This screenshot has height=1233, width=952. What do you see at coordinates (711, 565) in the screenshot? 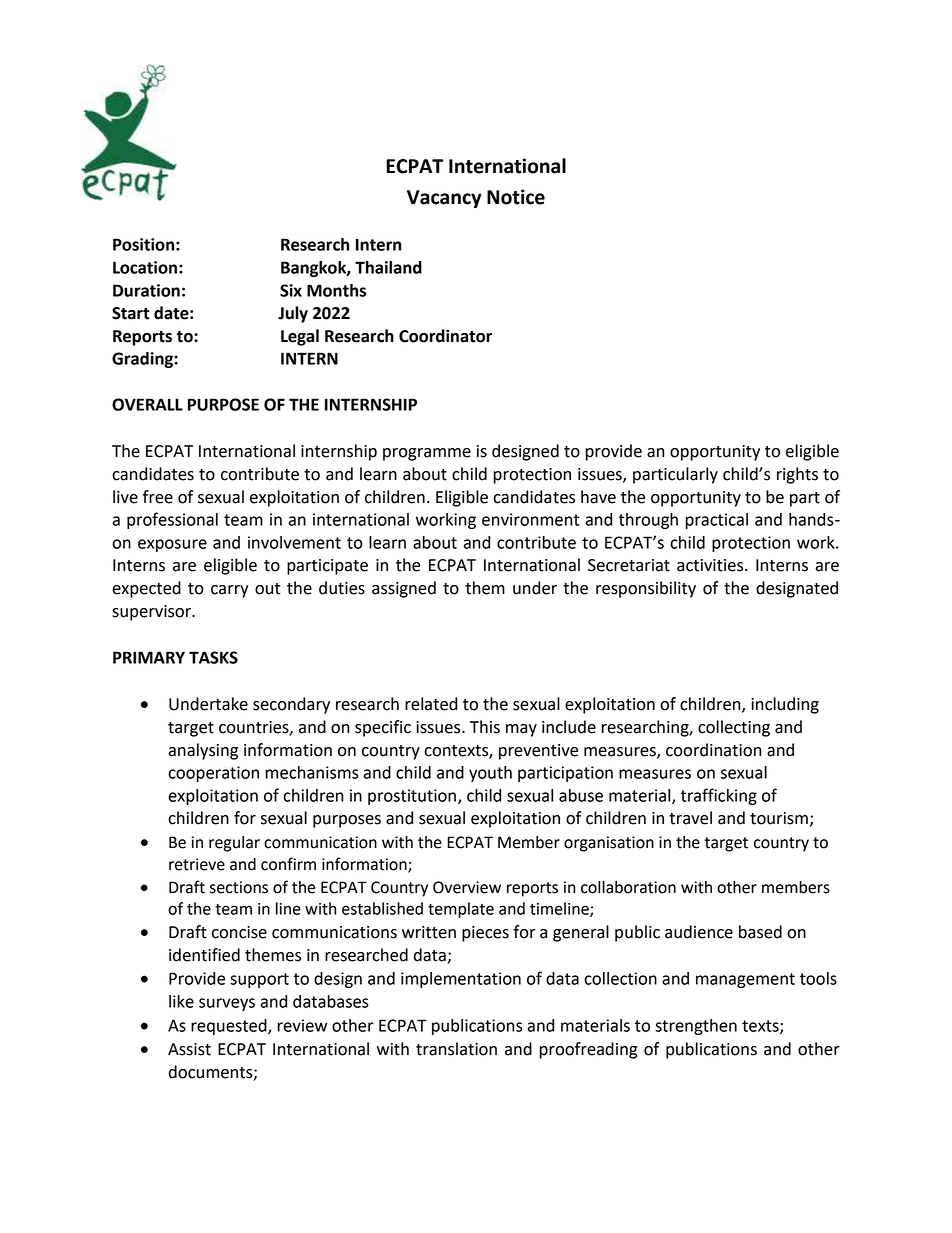
I see `activities` at bounding box center [711, 565].
